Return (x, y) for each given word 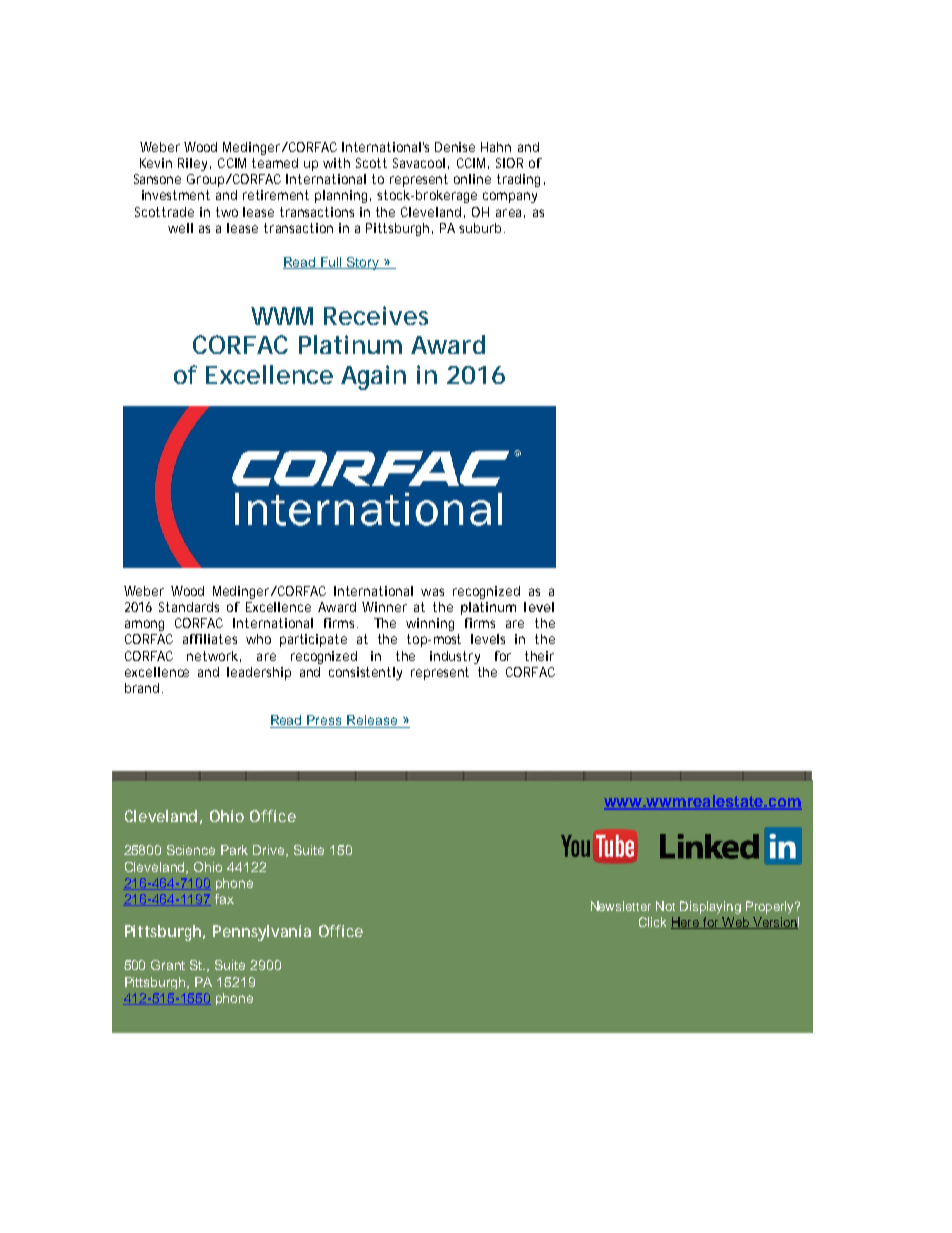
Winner (384, 607)
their (539, 656)
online (472, 179)
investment (176, 195)
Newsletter (621, 906)
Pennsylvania (262, 933)
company (510, 197)
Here (686, 923)
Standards (189, 607)
